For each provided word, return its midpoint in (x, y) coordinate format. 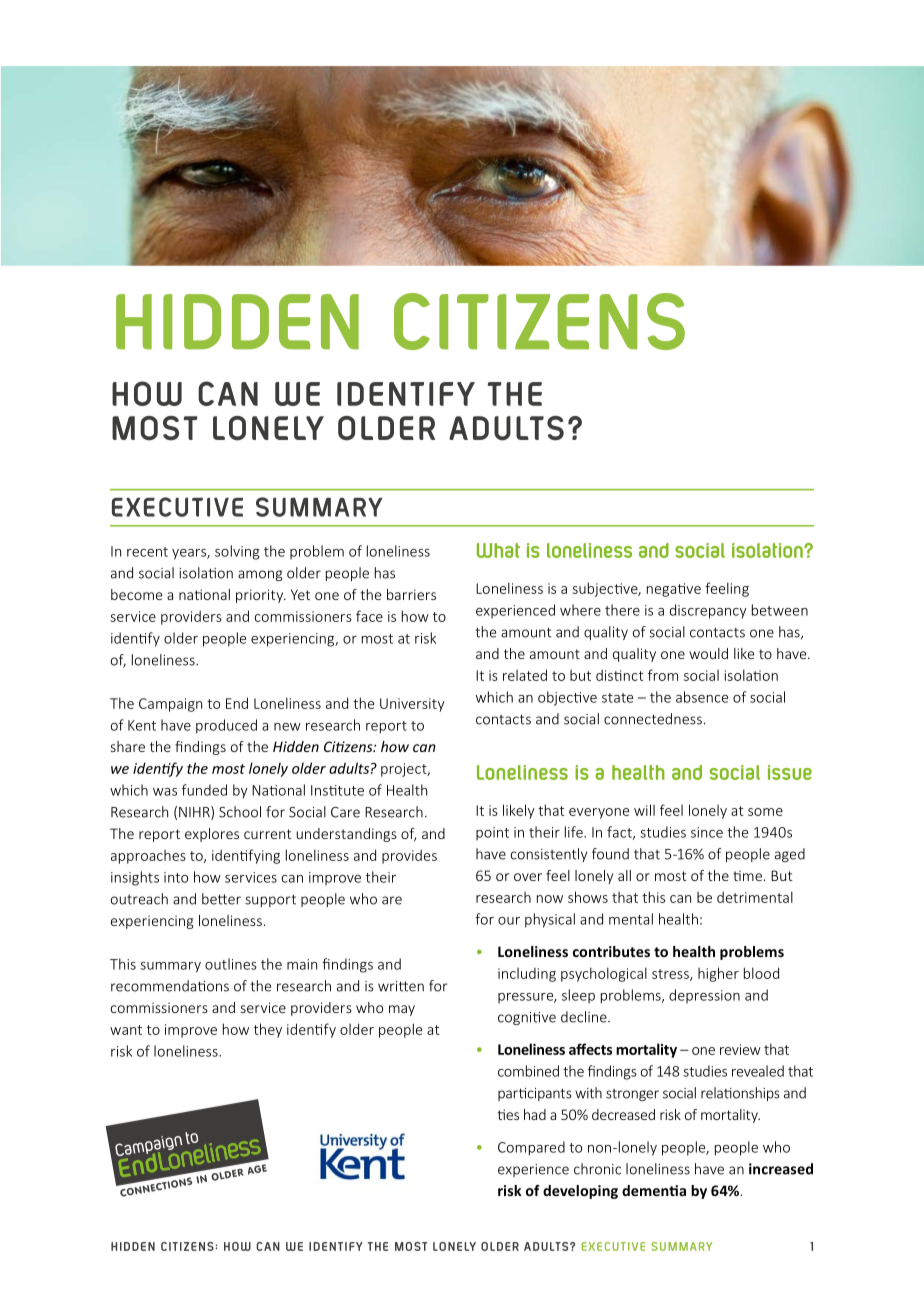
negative (674, 590)
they (268, 1030)
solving (237, 552)
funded (204, 790)
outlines (231, 964)
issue (790, 772)
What (498, 550)
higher (718, 974)
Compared (531, 1148)
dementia (654, 1190)
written (401, 986)
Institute (337, 790)
